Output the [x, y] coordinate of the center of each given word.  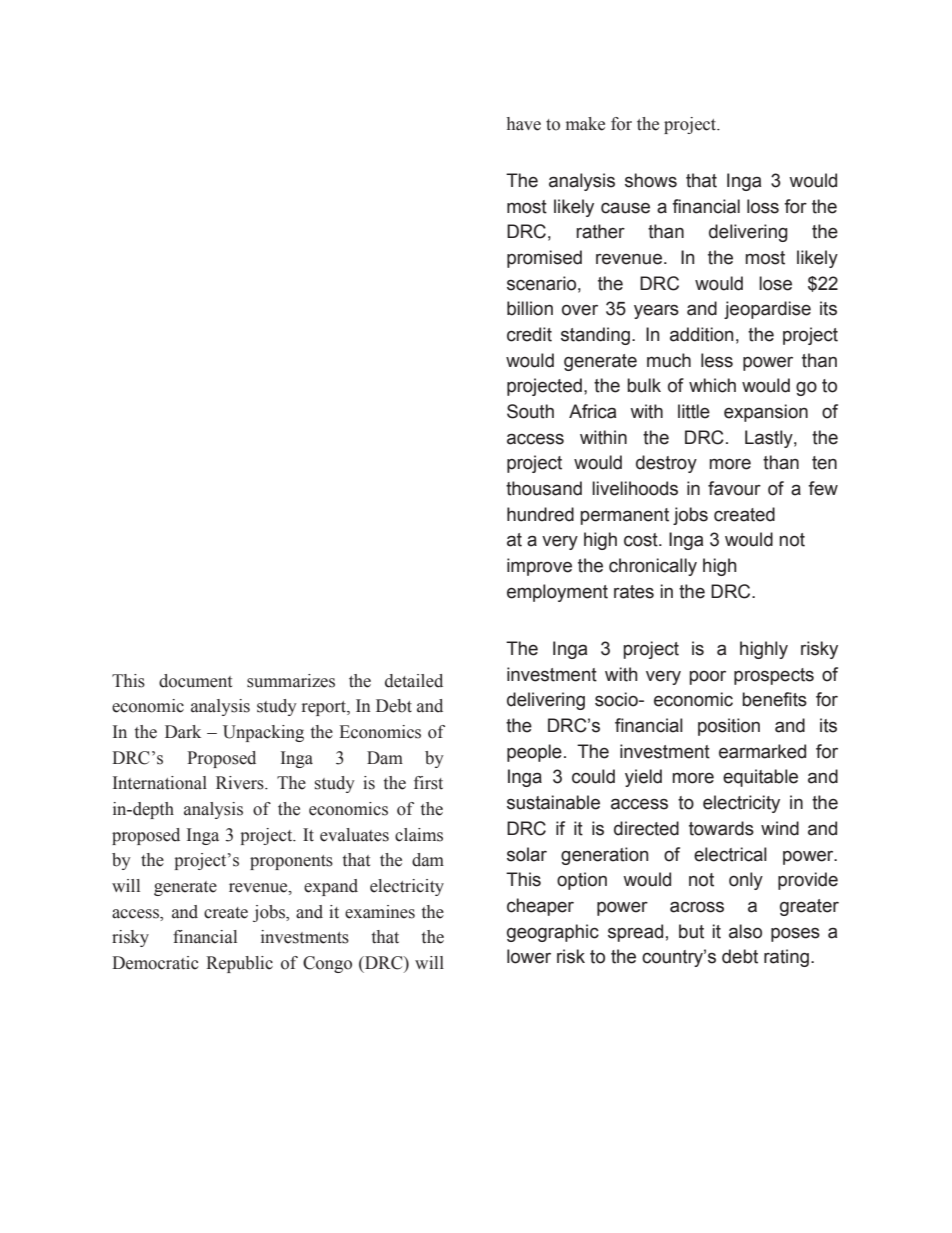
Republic [239, 964]
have [524, 124]
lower [529, 956]
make [585, 124]
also [745, 931]
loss [763, 206]
